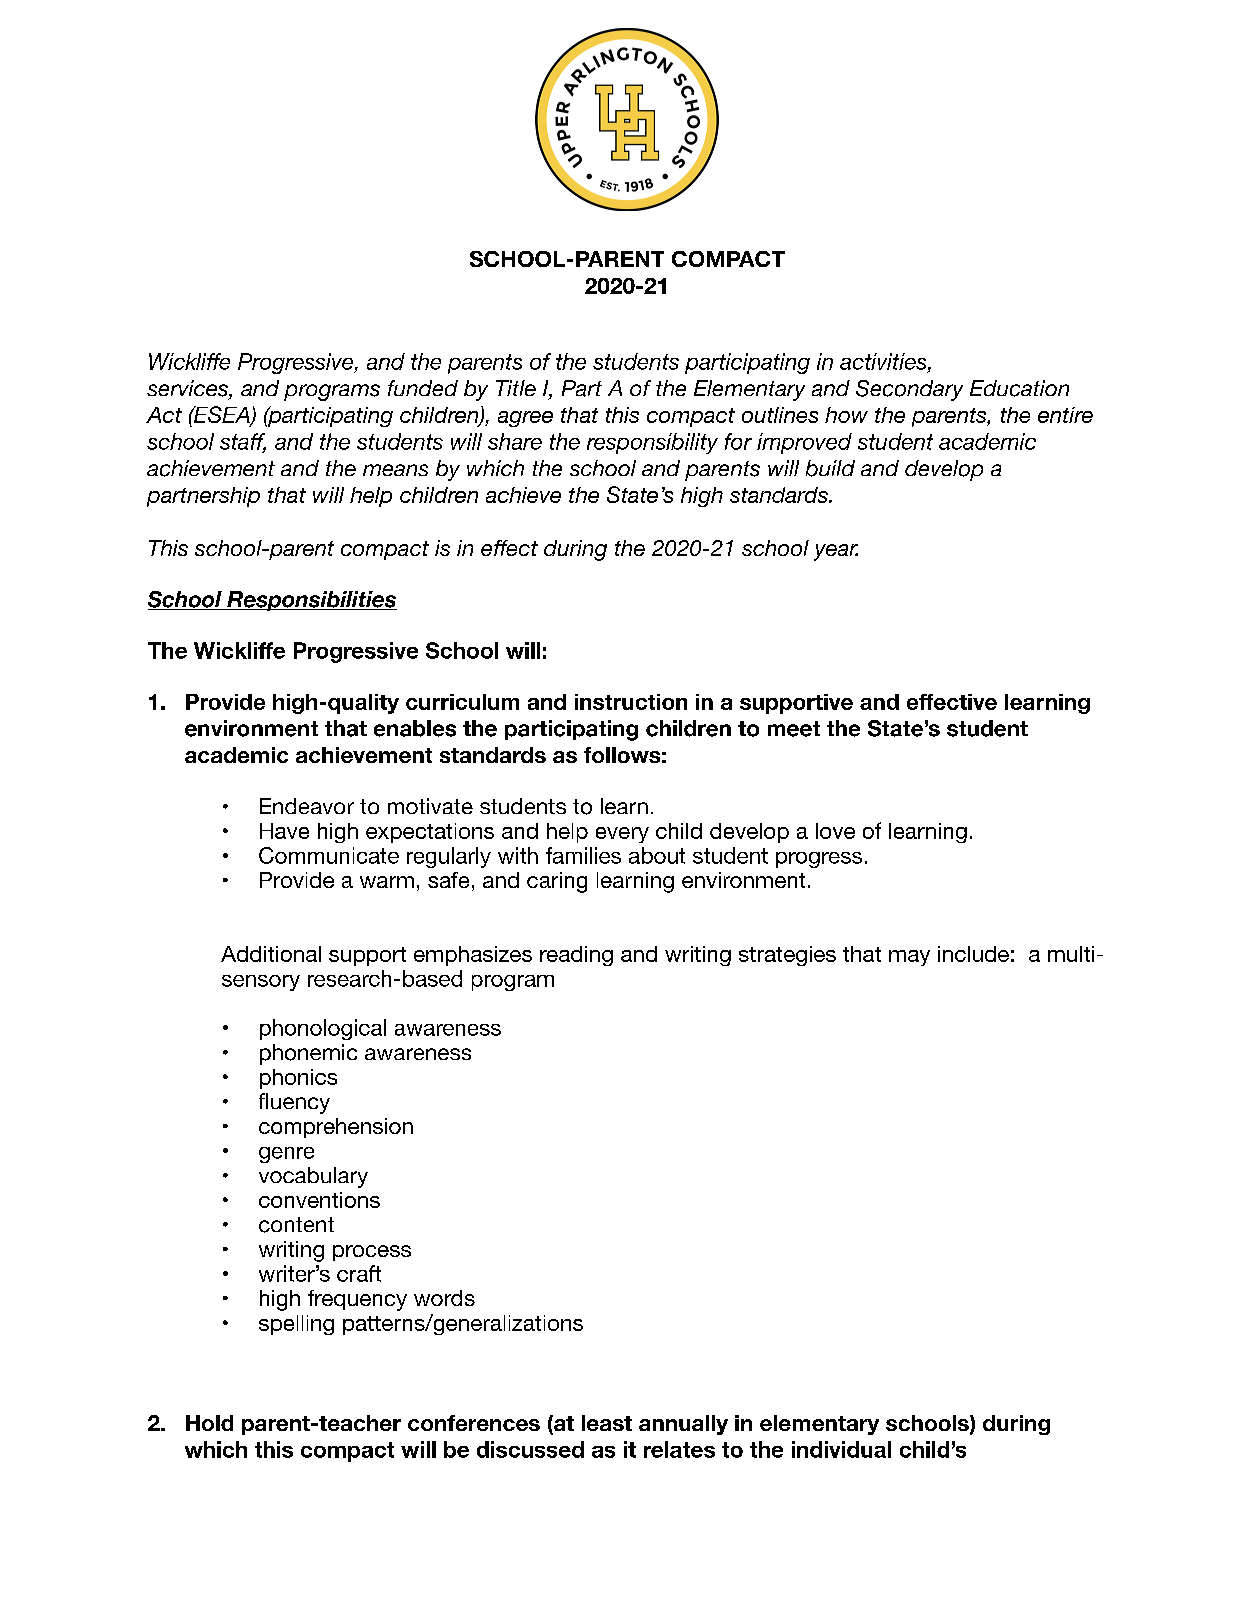 The image size is (1254, 1623). I want to click on Hold, so click(209, 1423).
